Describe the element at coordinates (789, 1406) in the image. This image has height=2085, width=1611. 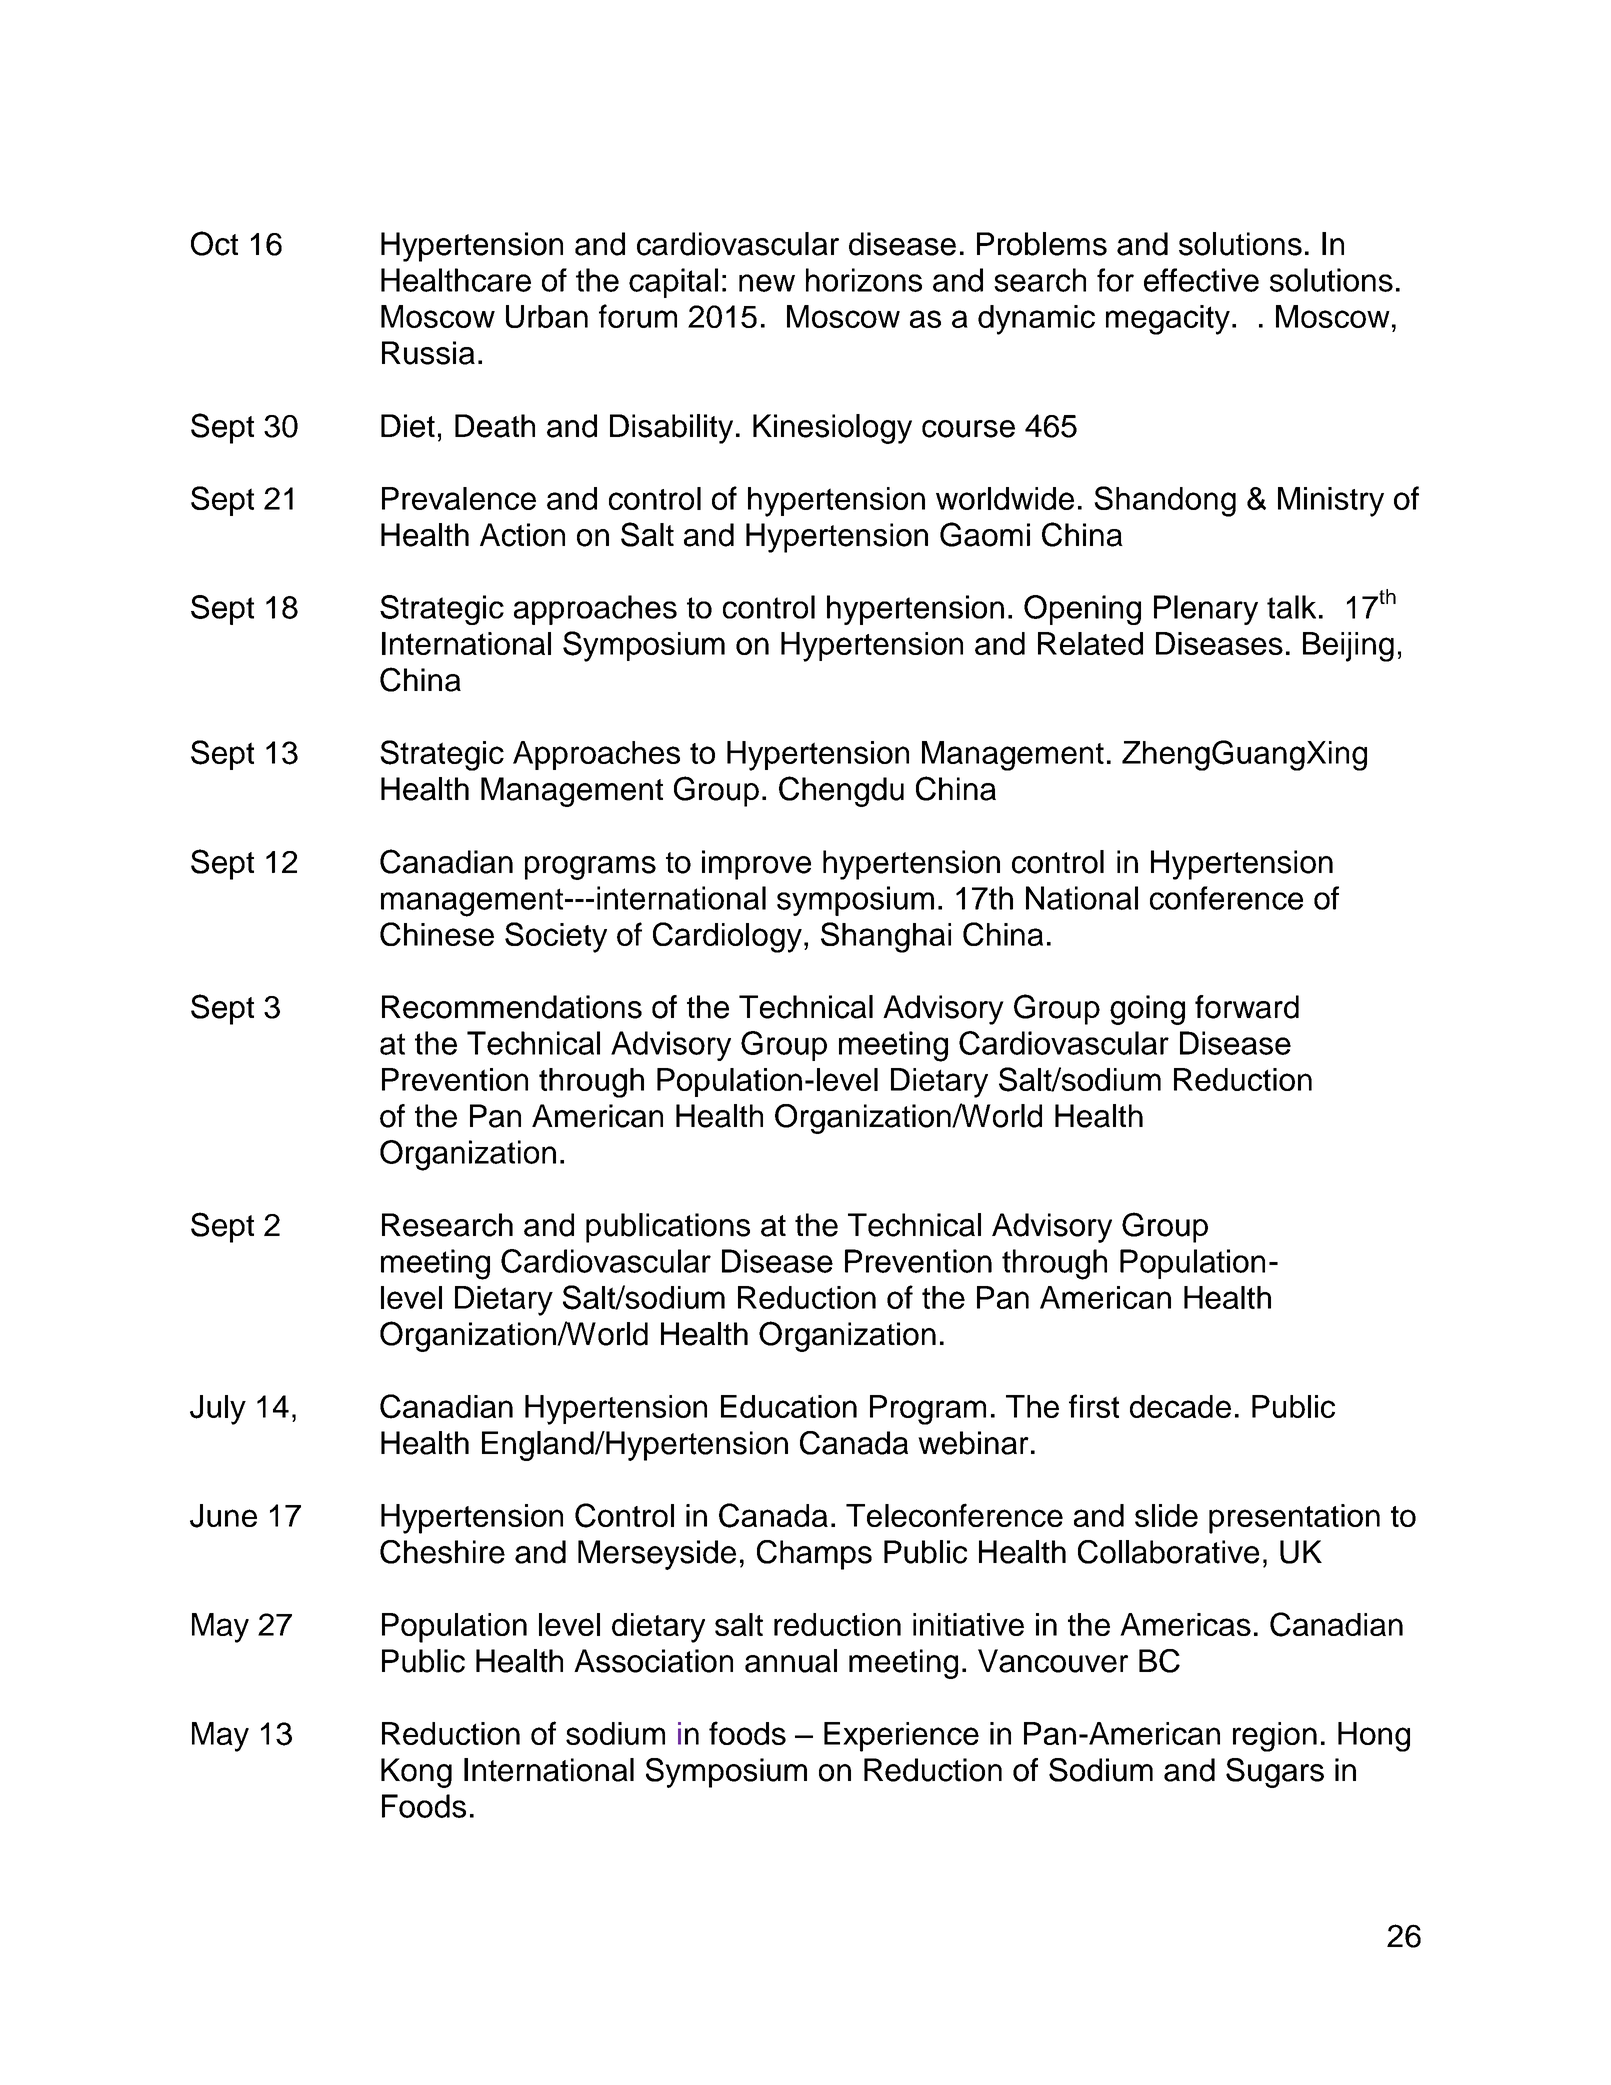
I see `Education` at that location.
